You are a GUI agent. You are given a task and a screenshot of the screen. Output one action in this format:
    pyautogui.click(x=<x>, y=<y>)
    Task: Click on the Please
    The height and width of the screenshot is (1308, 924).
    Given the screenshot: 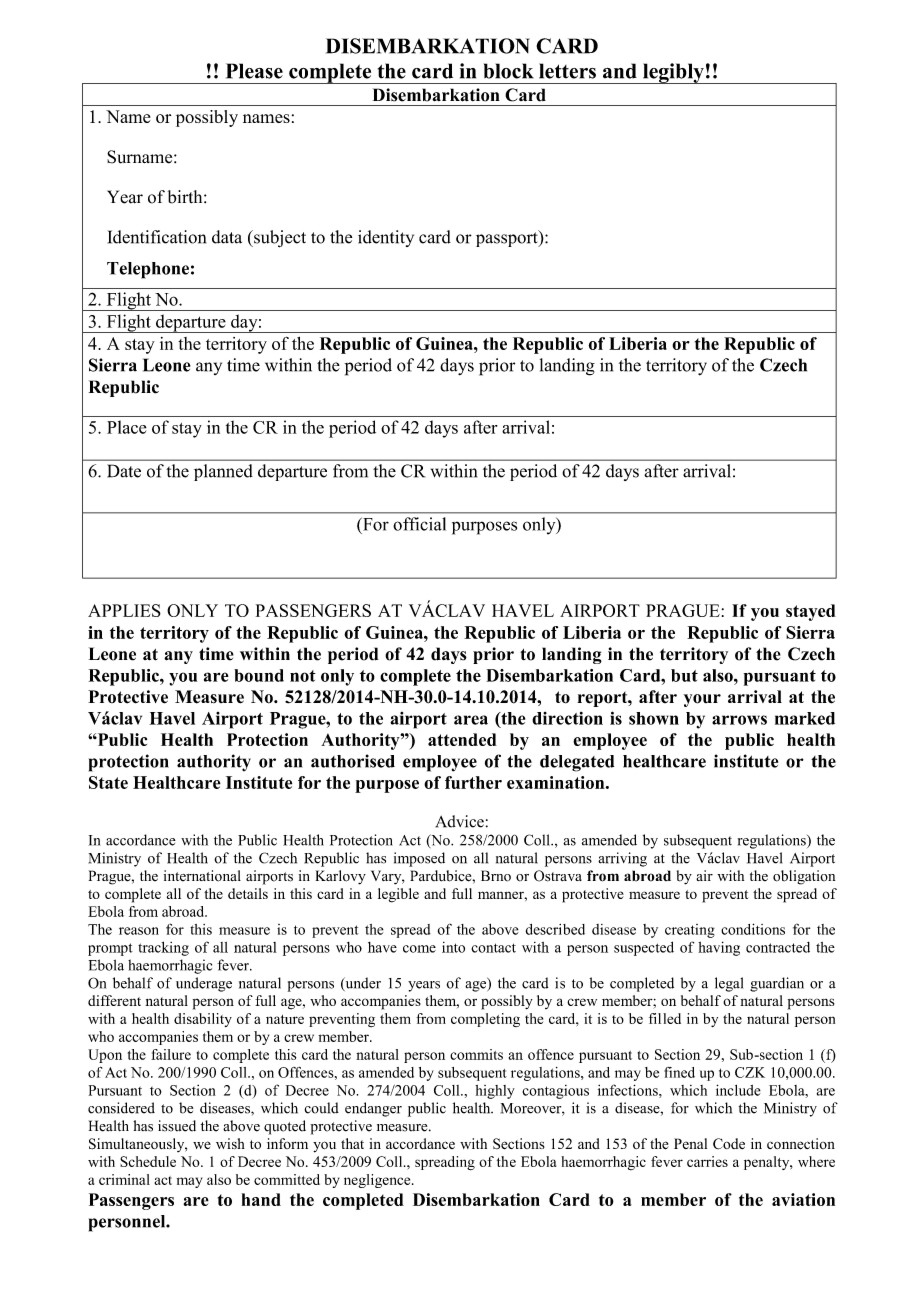 What is the action you would take?
    pyautogui.click(x=254, y=71)
